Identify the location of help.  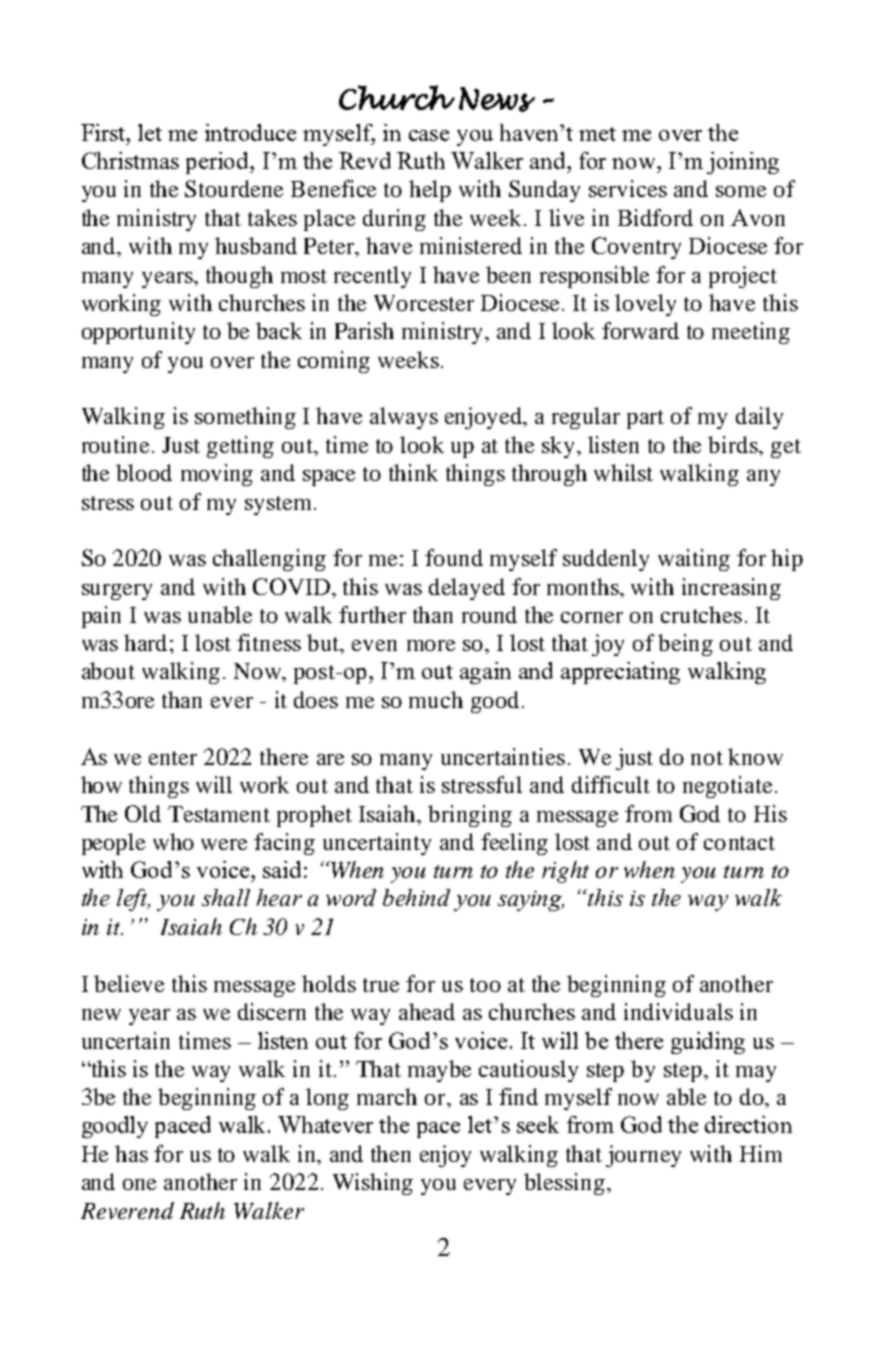
(430, 191).
